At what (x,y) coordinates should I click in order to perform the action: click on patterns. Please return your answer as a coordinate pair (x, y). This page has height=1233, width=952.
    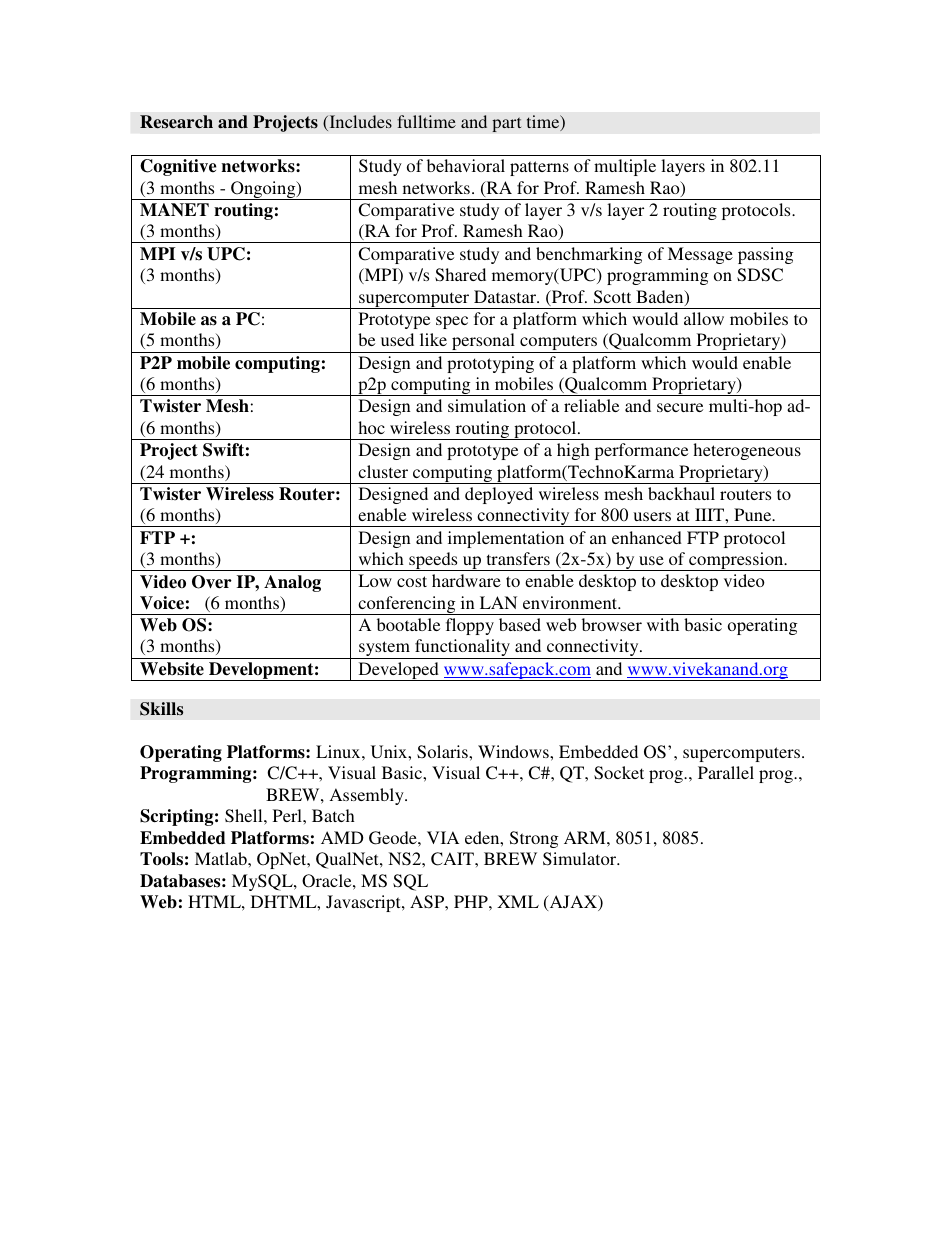
    Looking at the image, I should click on (539, 168).
